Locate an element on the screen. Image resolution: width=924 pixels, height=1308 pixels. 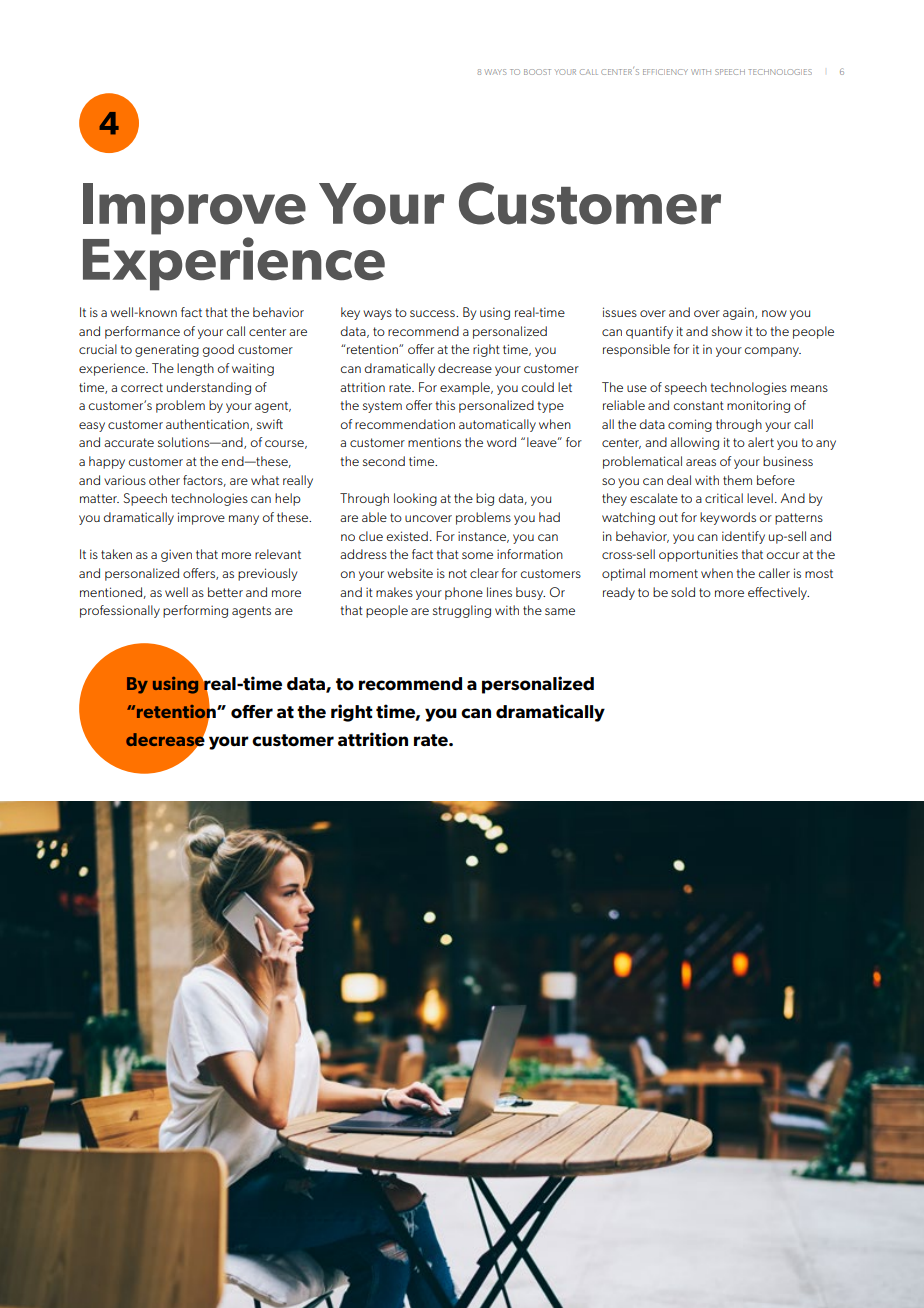
generating is located at coordinates (167, 350).
